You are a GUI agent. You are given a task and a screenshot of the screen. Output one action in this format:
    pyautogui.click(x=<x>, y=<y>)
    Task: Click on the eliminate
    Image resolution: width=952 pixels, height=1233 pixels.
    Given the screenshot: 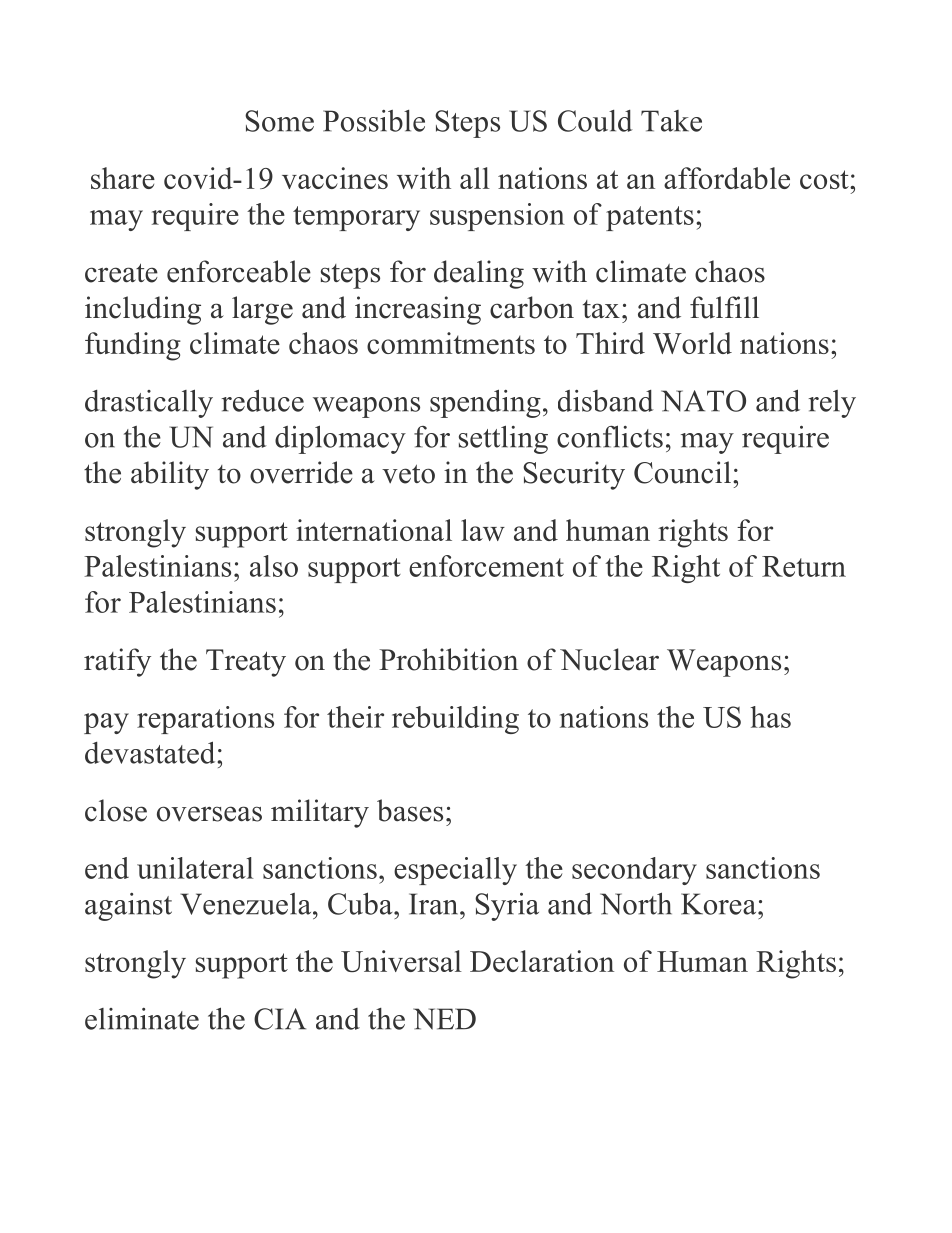 What is the action you would take?
    pyautogui.click(x=142, y=1019)
